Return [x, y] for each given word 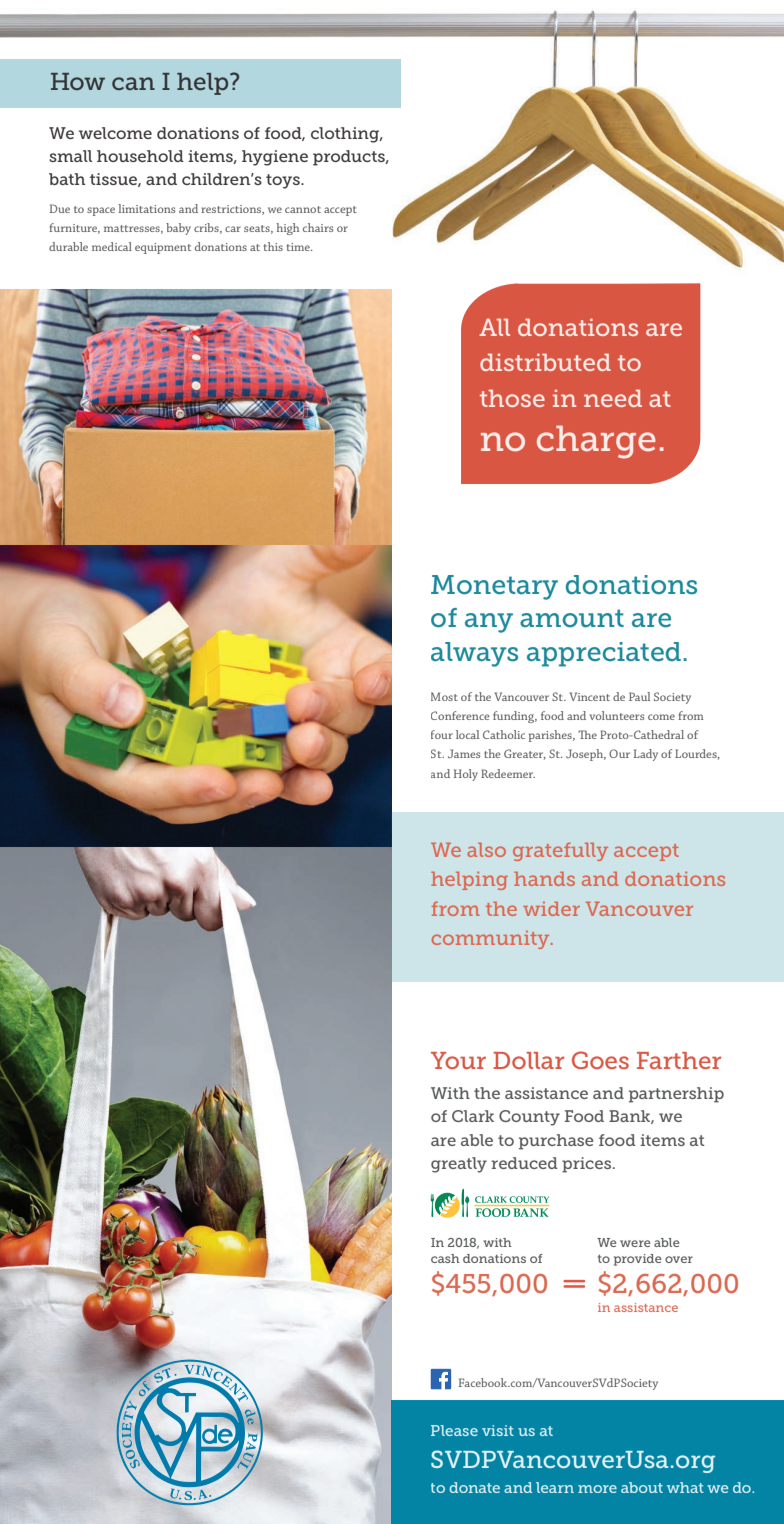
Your [458, 1060]
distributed [545, 362]
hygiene [275, 158]
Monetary [494, 587]
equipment [163, 248]
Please [454, 1430]
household [140, 156]
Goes [600, 1060]
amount [572, 618]
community [492, 940]
